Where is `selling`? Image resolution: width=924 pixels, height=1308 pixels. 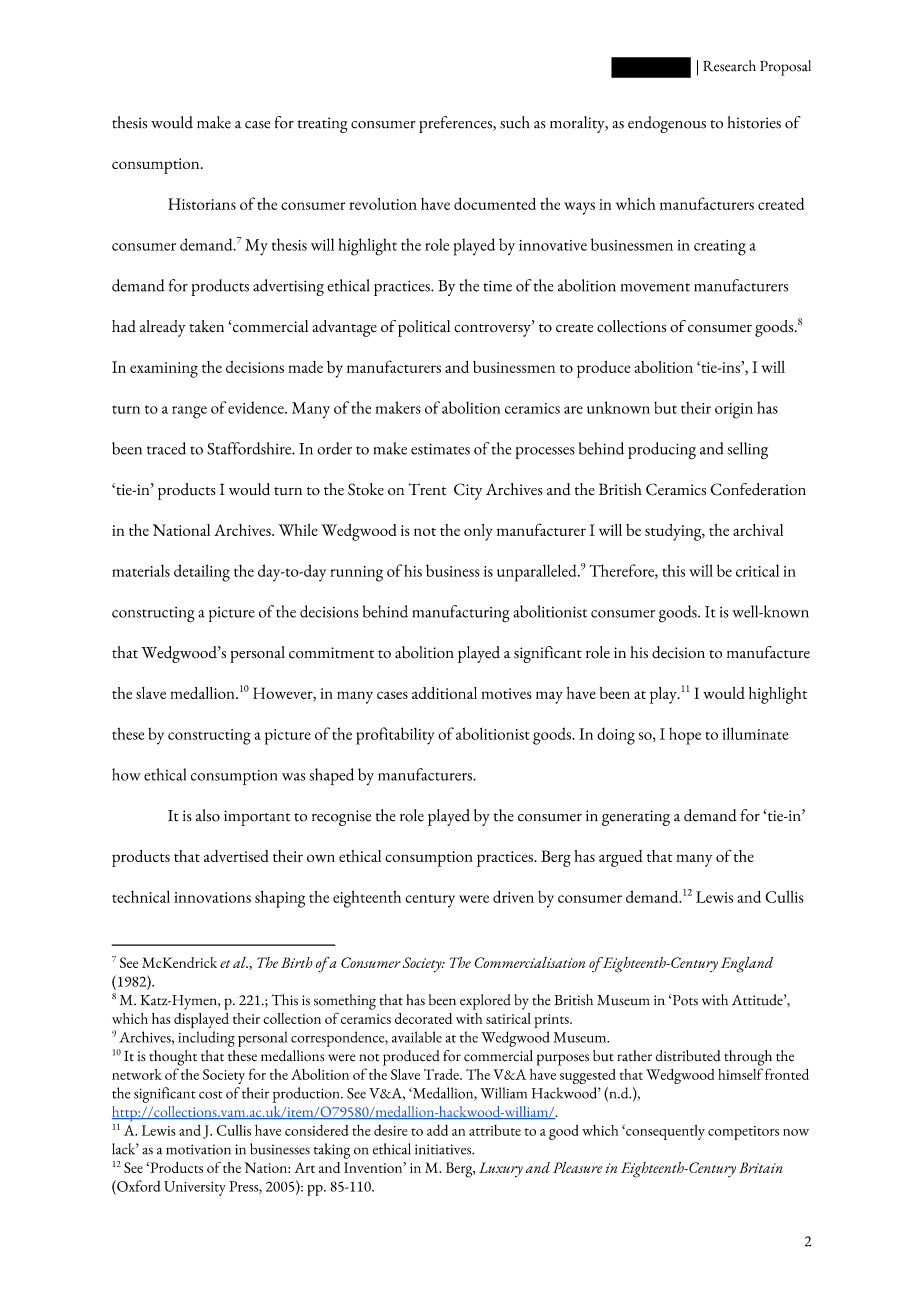
selling is located at coordinates (748, 450).
